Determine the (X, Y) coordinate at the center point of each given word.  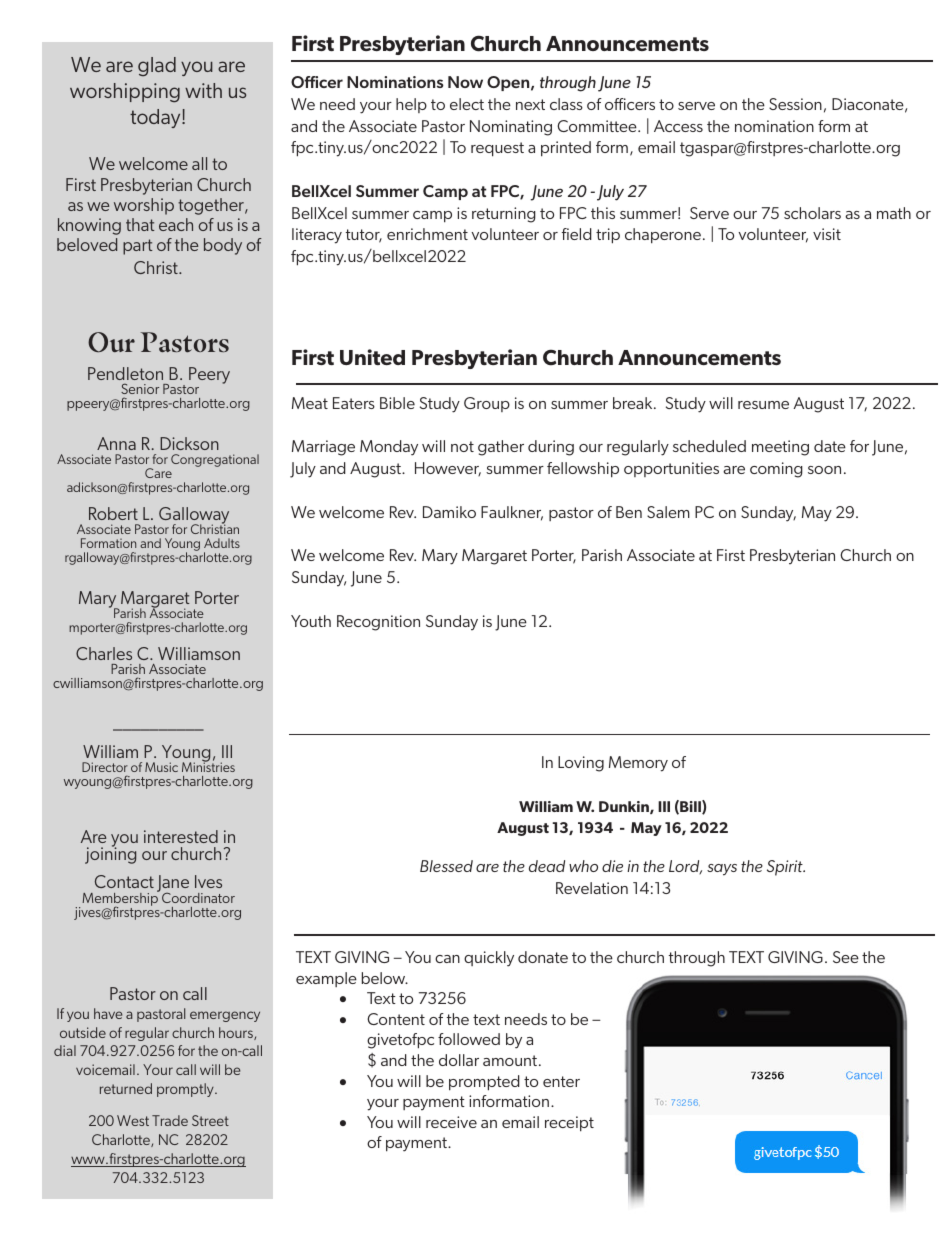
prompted (484, 1083)
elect (467, 104)
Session (795, 104)
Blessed (446, 866)
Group (487, 404)
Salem (668, 512)
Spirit (786, 868)
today (156, 118)
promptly (186, 1090)
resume (763, 405)
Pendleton (125, 373)
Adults (222, 543)
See (846, 957)
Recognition (378, 623)
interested (181, 836)
